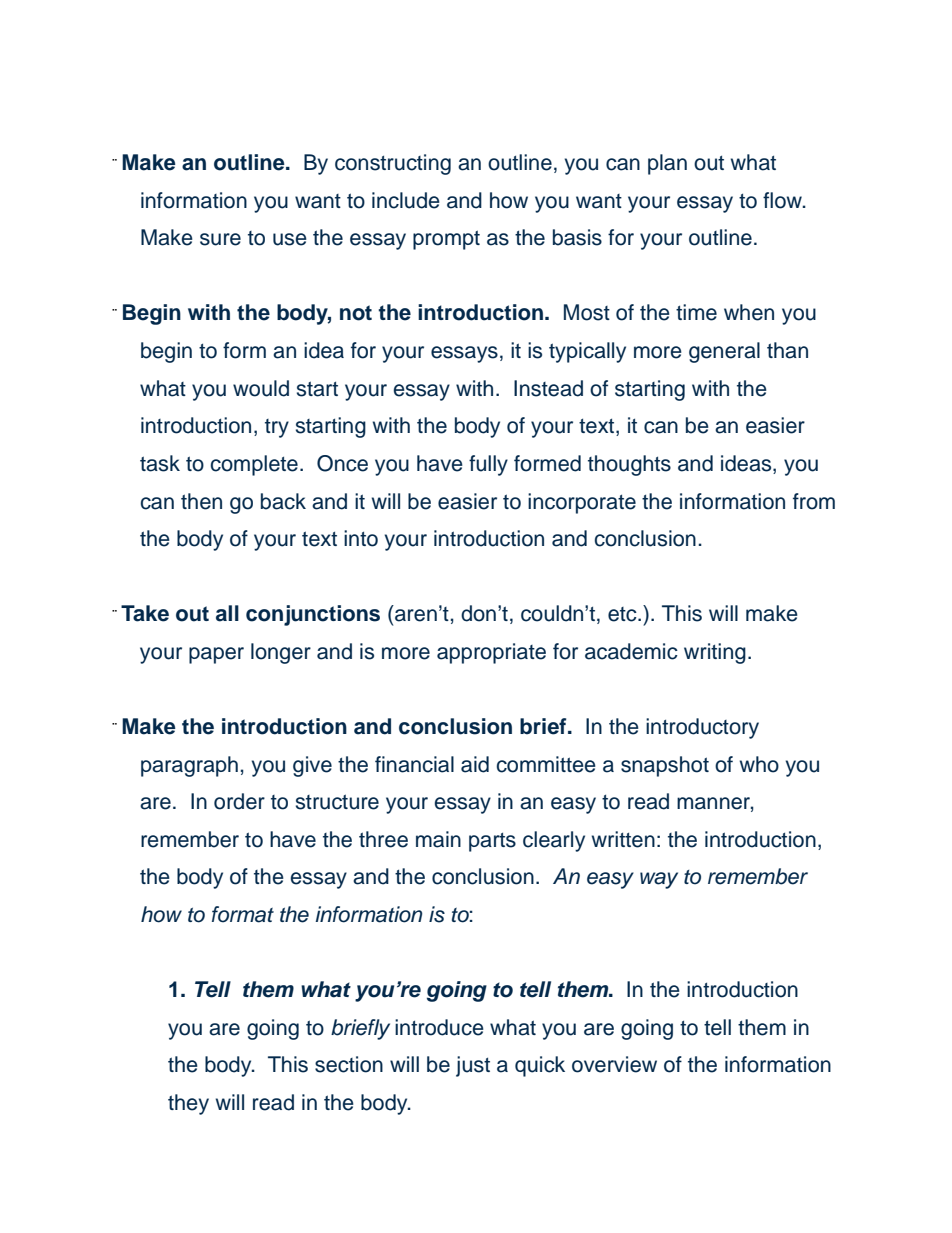 The width and height of the screenshot is (952, 1233). Describe the element at coordinates (491, 653) in the screenshot. I see `appropriate` at that location.
